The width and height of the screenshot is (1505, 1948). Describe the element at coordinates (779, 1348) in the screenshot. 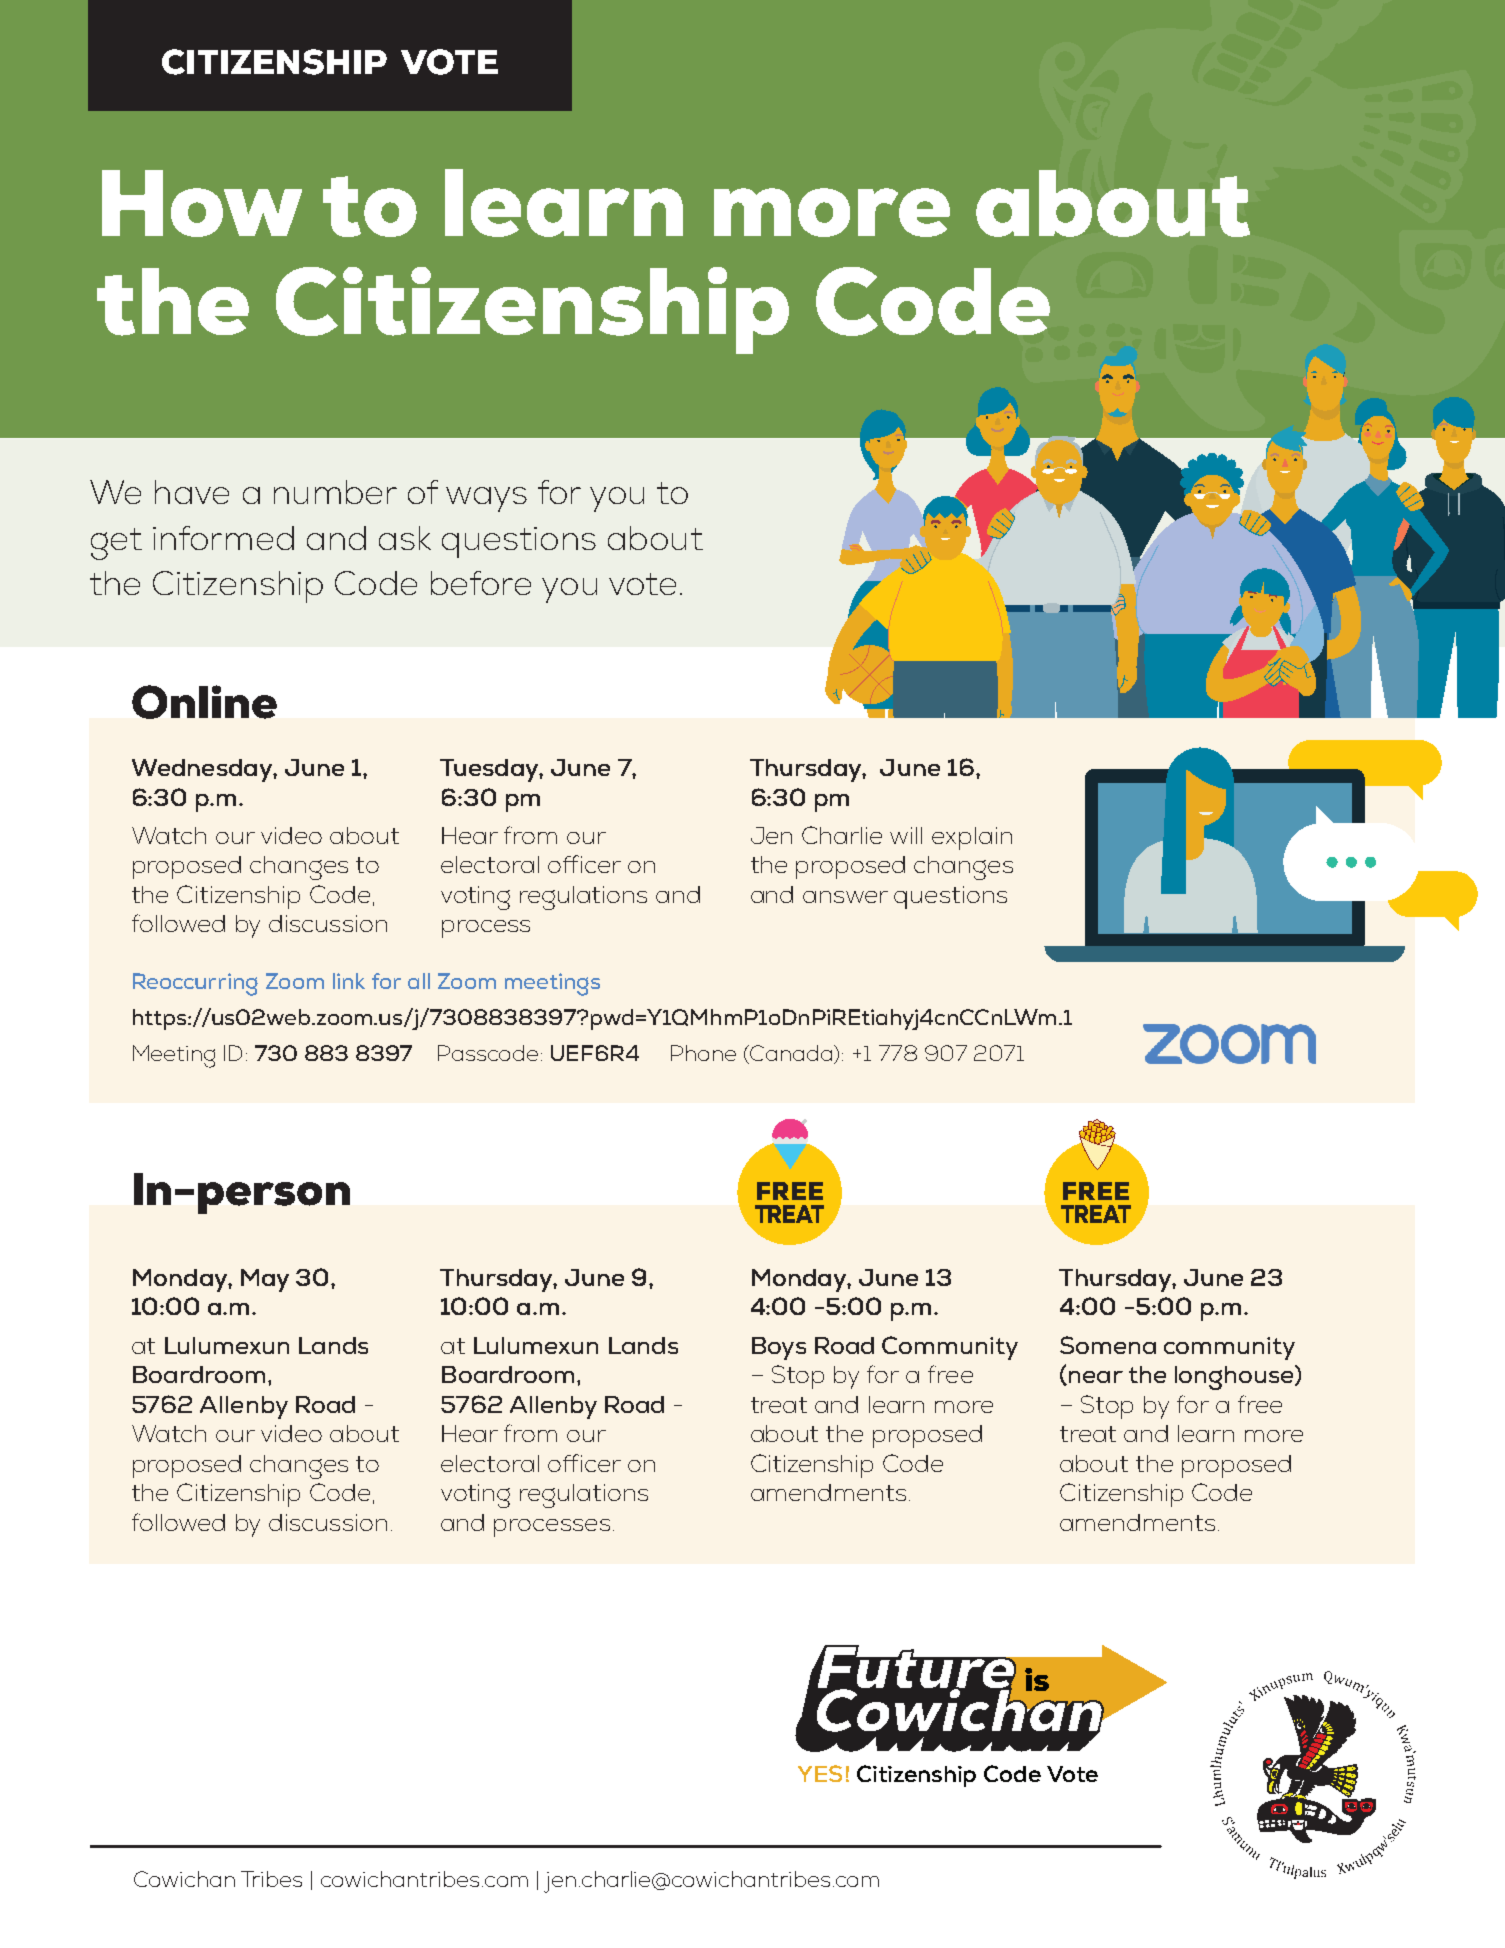

I see `Boys` at that location.
